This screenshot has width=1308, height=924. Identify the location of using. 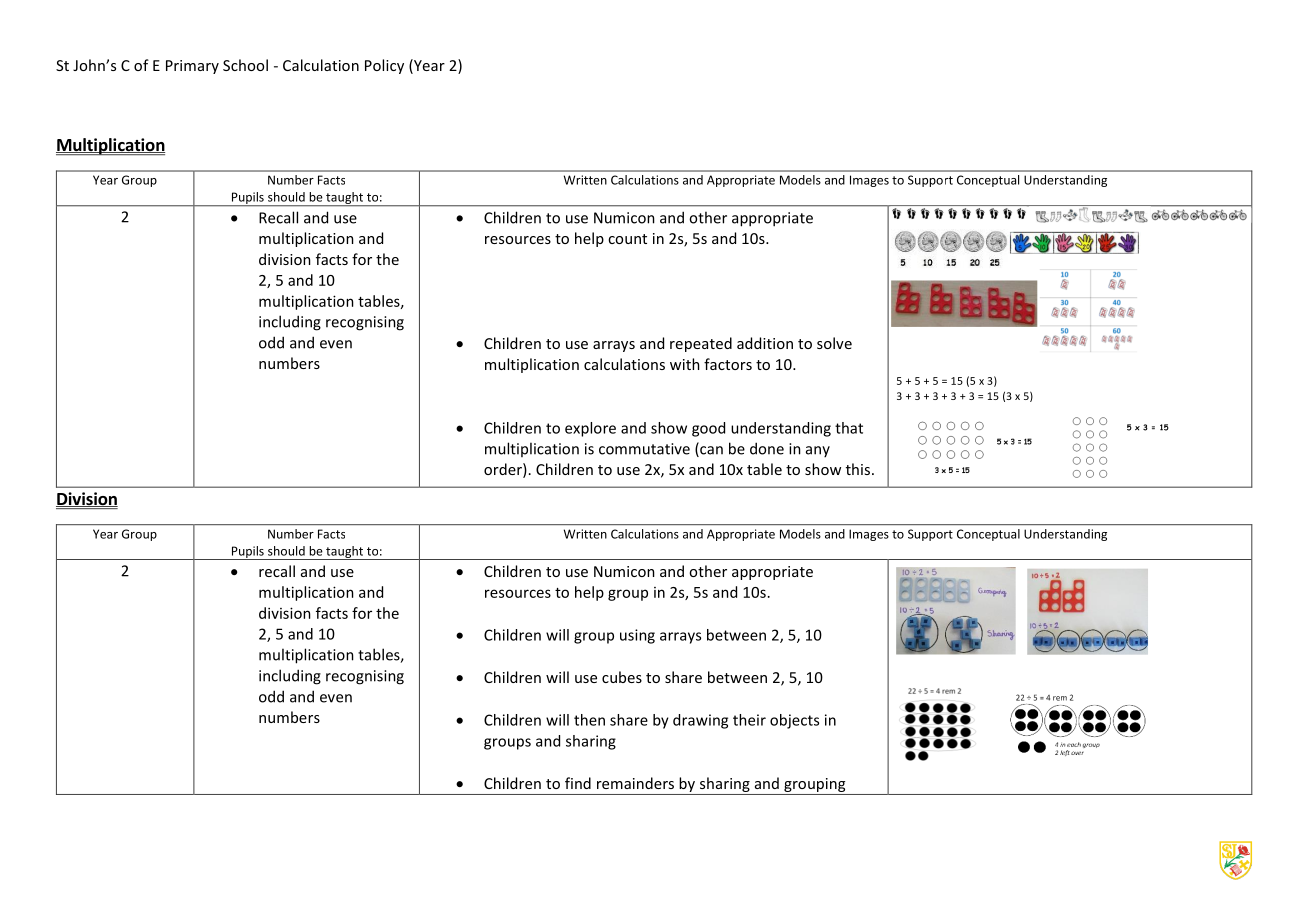
(637, 636).
